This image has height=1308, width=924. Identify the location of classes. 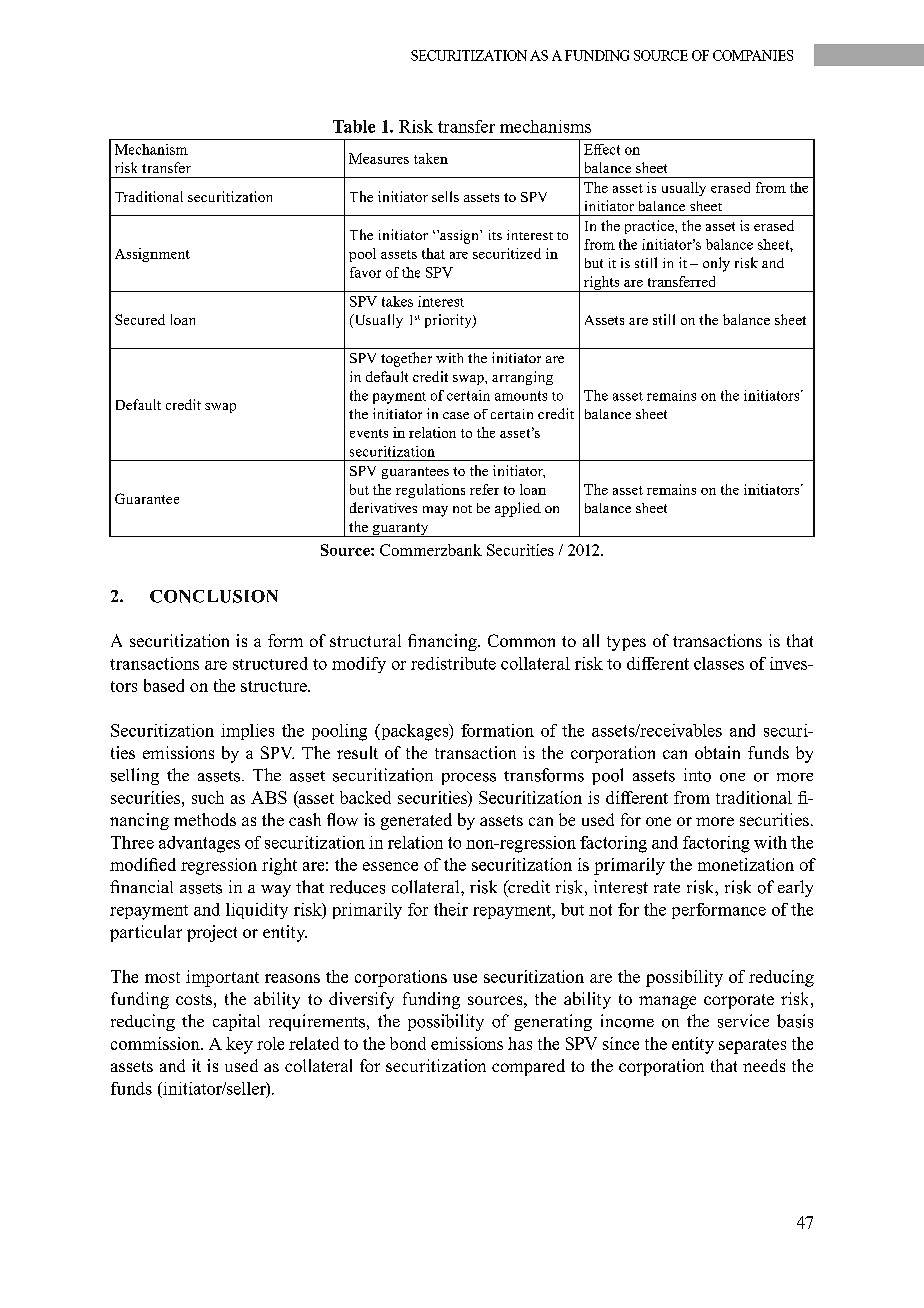
(719, 663).
